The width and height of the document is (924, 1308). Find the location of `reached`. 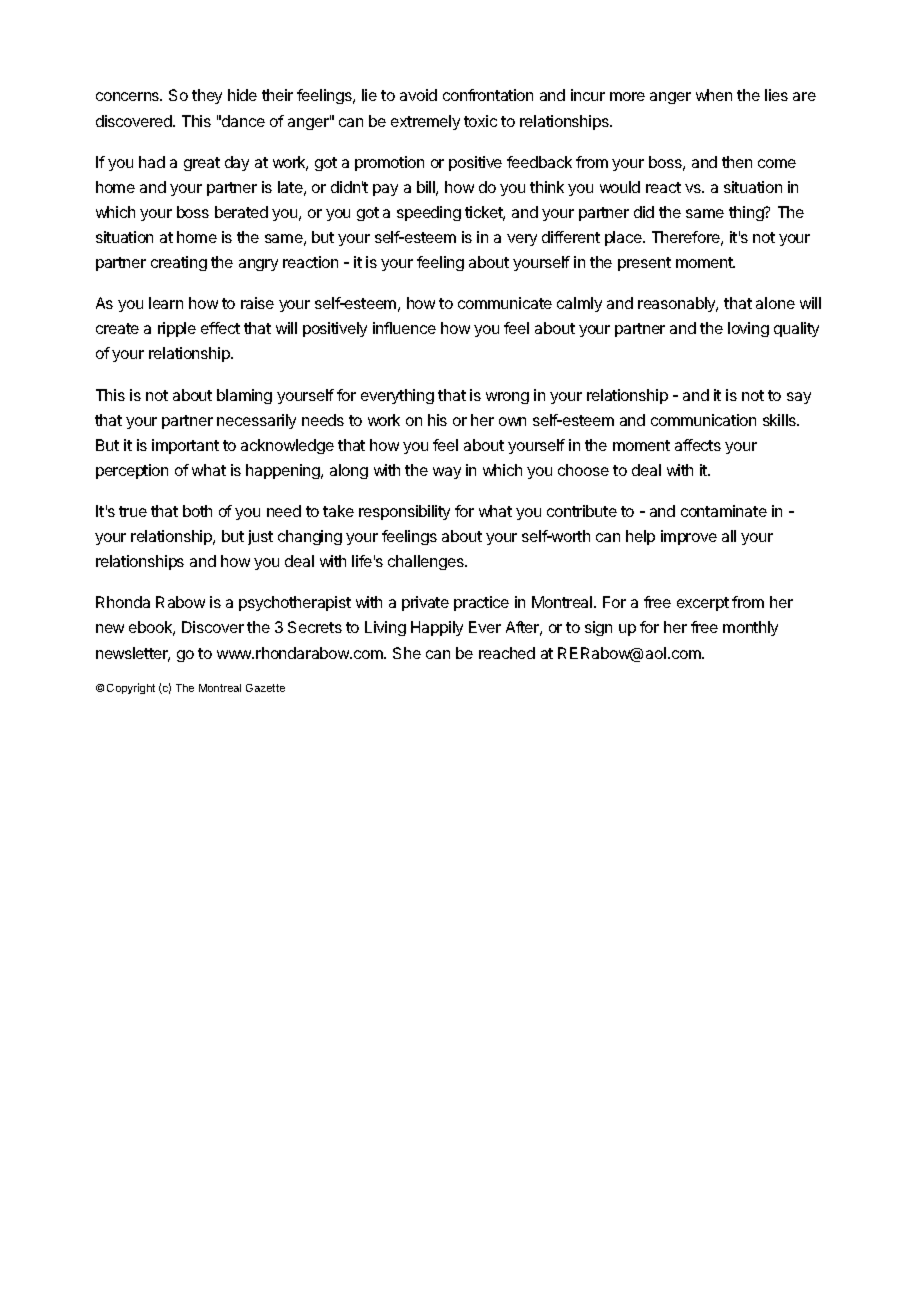

reached is located at coordinates (507, 653).
